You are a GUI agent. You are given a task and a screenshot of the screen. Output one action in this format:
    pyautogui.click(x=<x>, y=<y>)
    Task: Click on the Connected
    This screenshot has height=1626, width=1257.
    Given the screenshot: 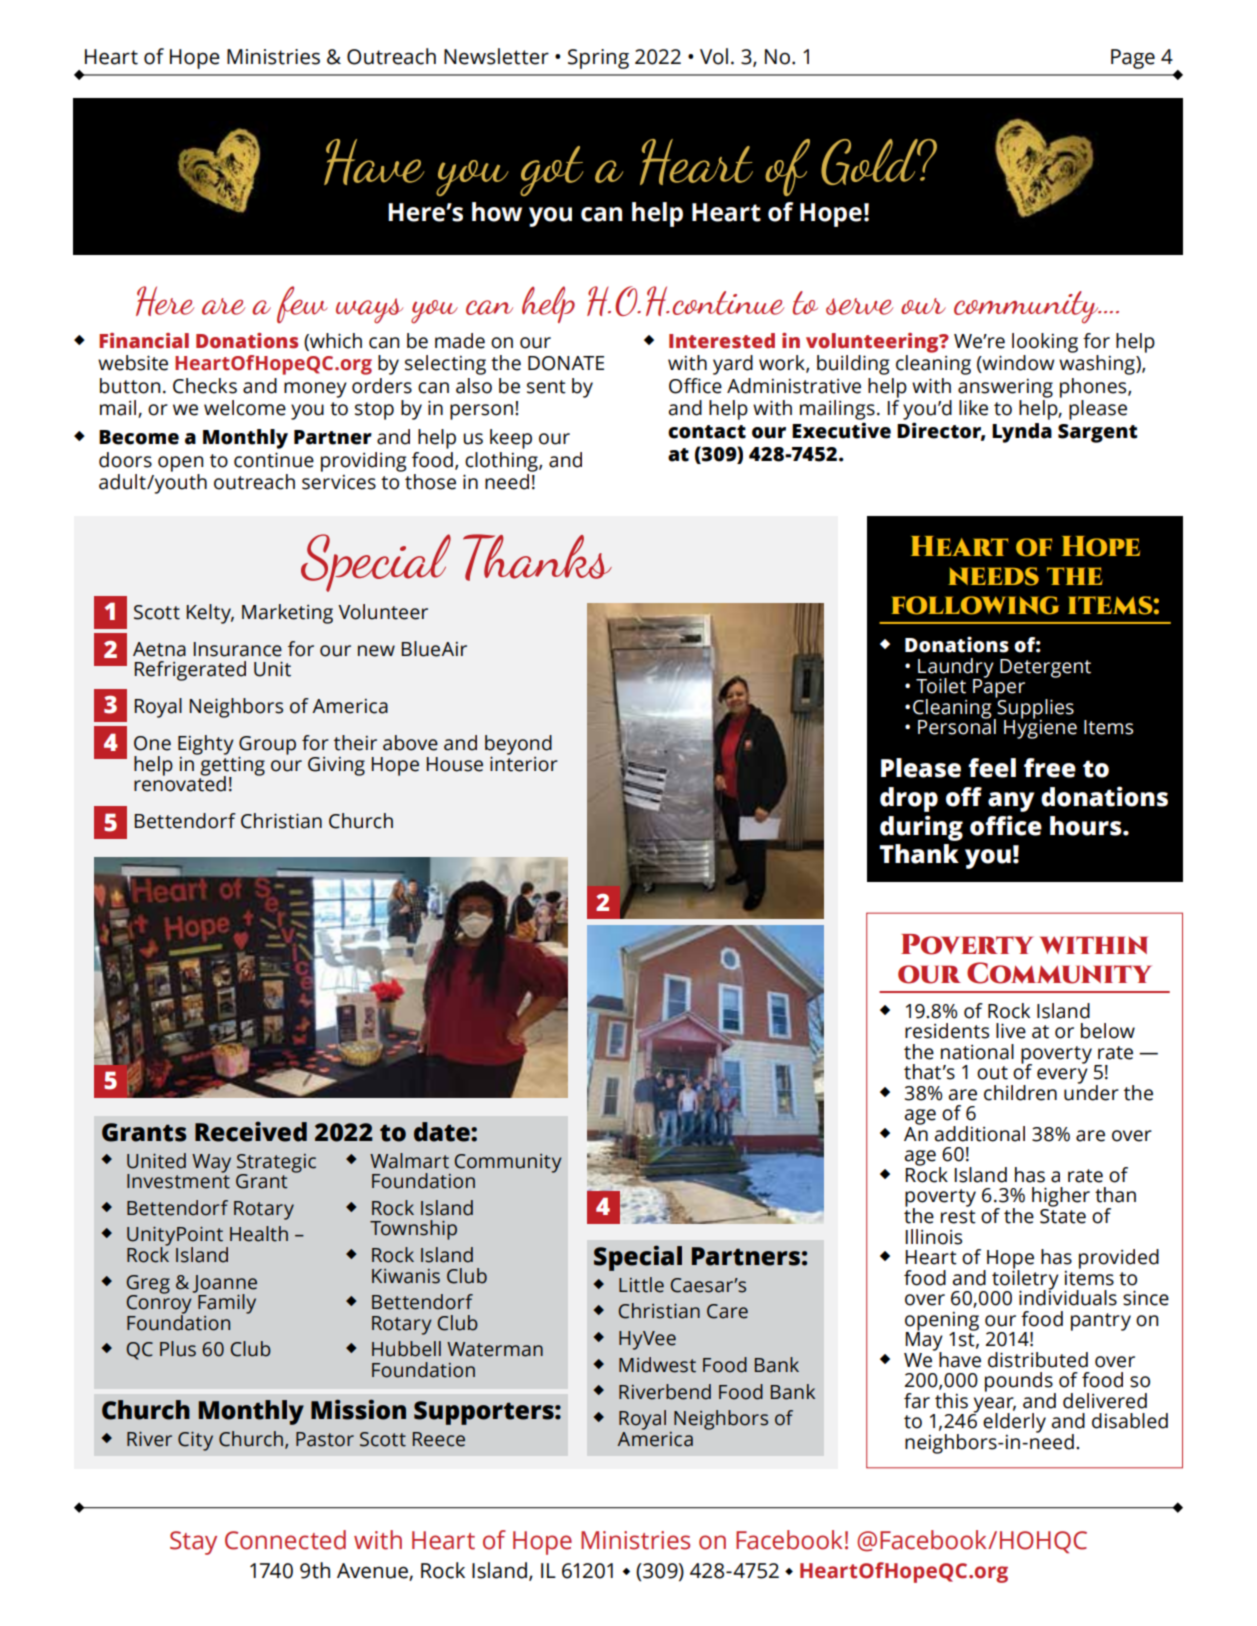 What is the action you would take?
    pyautogui.click(x=285, y=1540)
